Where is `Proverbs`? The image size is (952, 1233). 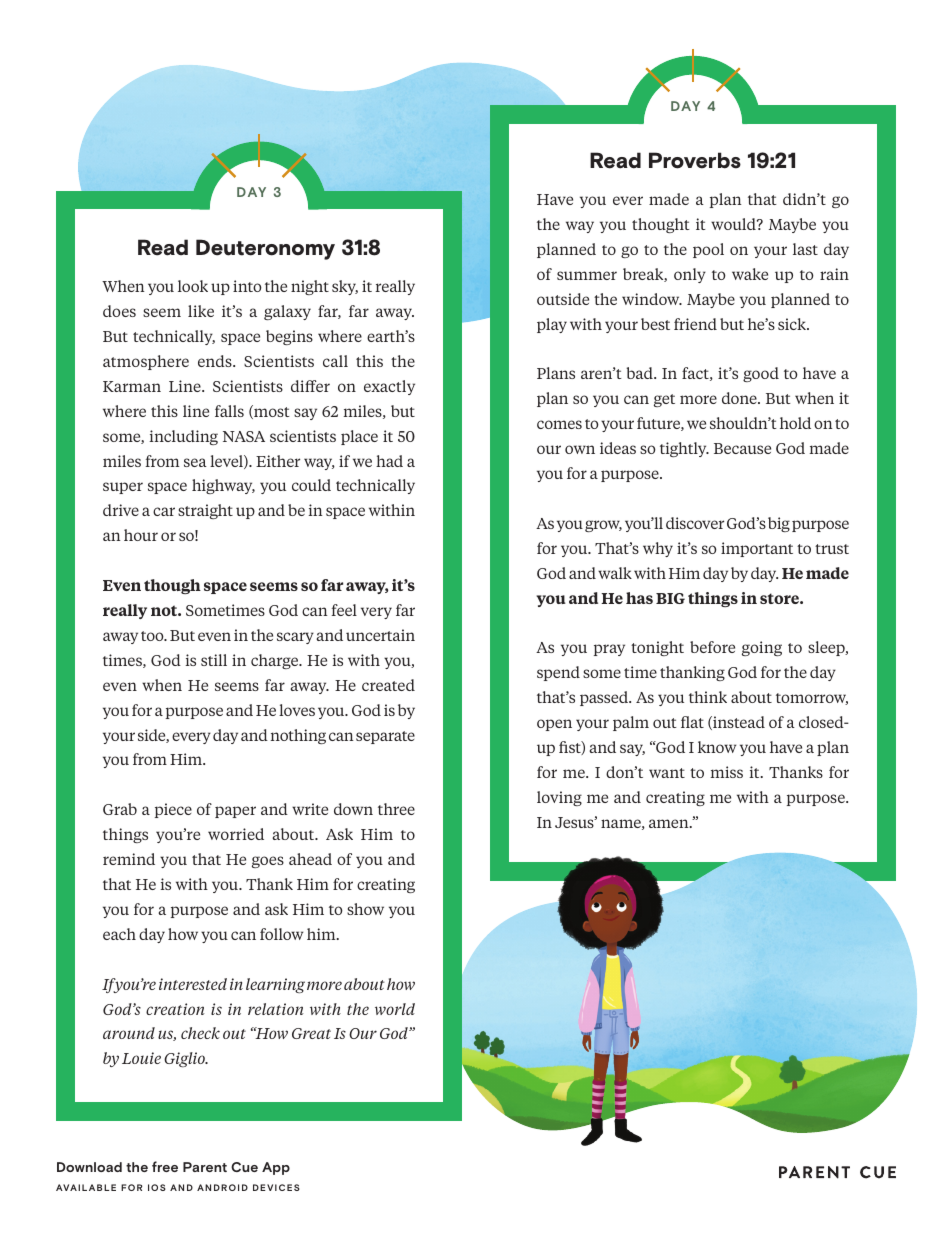 Proverbs is located at coordinates (695, 160).
